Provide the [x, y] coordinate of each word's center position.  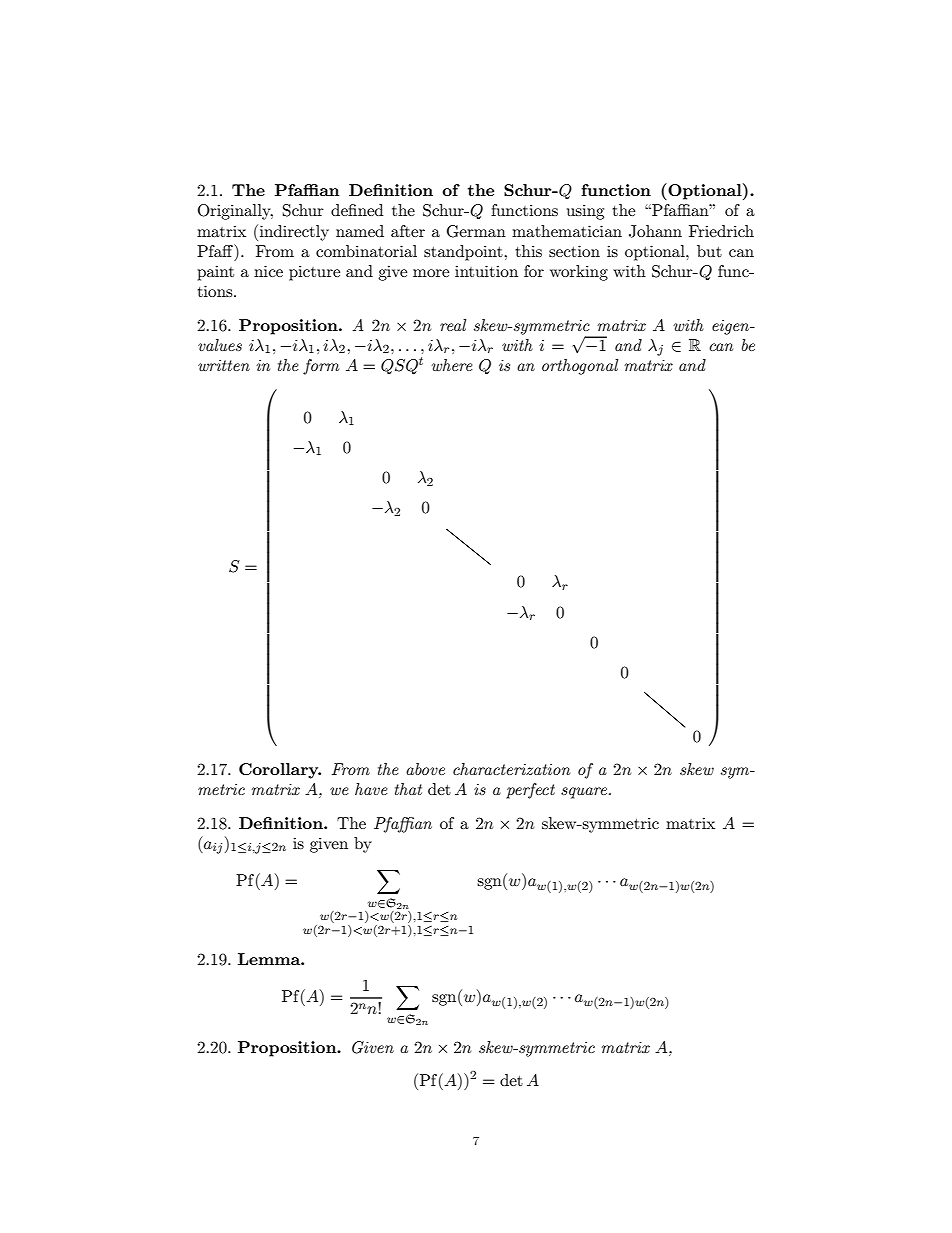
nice [268, 271]
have [371, 789]
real [453, 325]
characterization [511, 769]
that [408, 789]
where [452, 365]
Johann [655, 231]
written [224, 365]
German [476, 231]
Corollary [280, 771]
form [321, 367]
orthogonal [580, 367]
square [585, 793]
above [425, 769]
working [579, 273]
